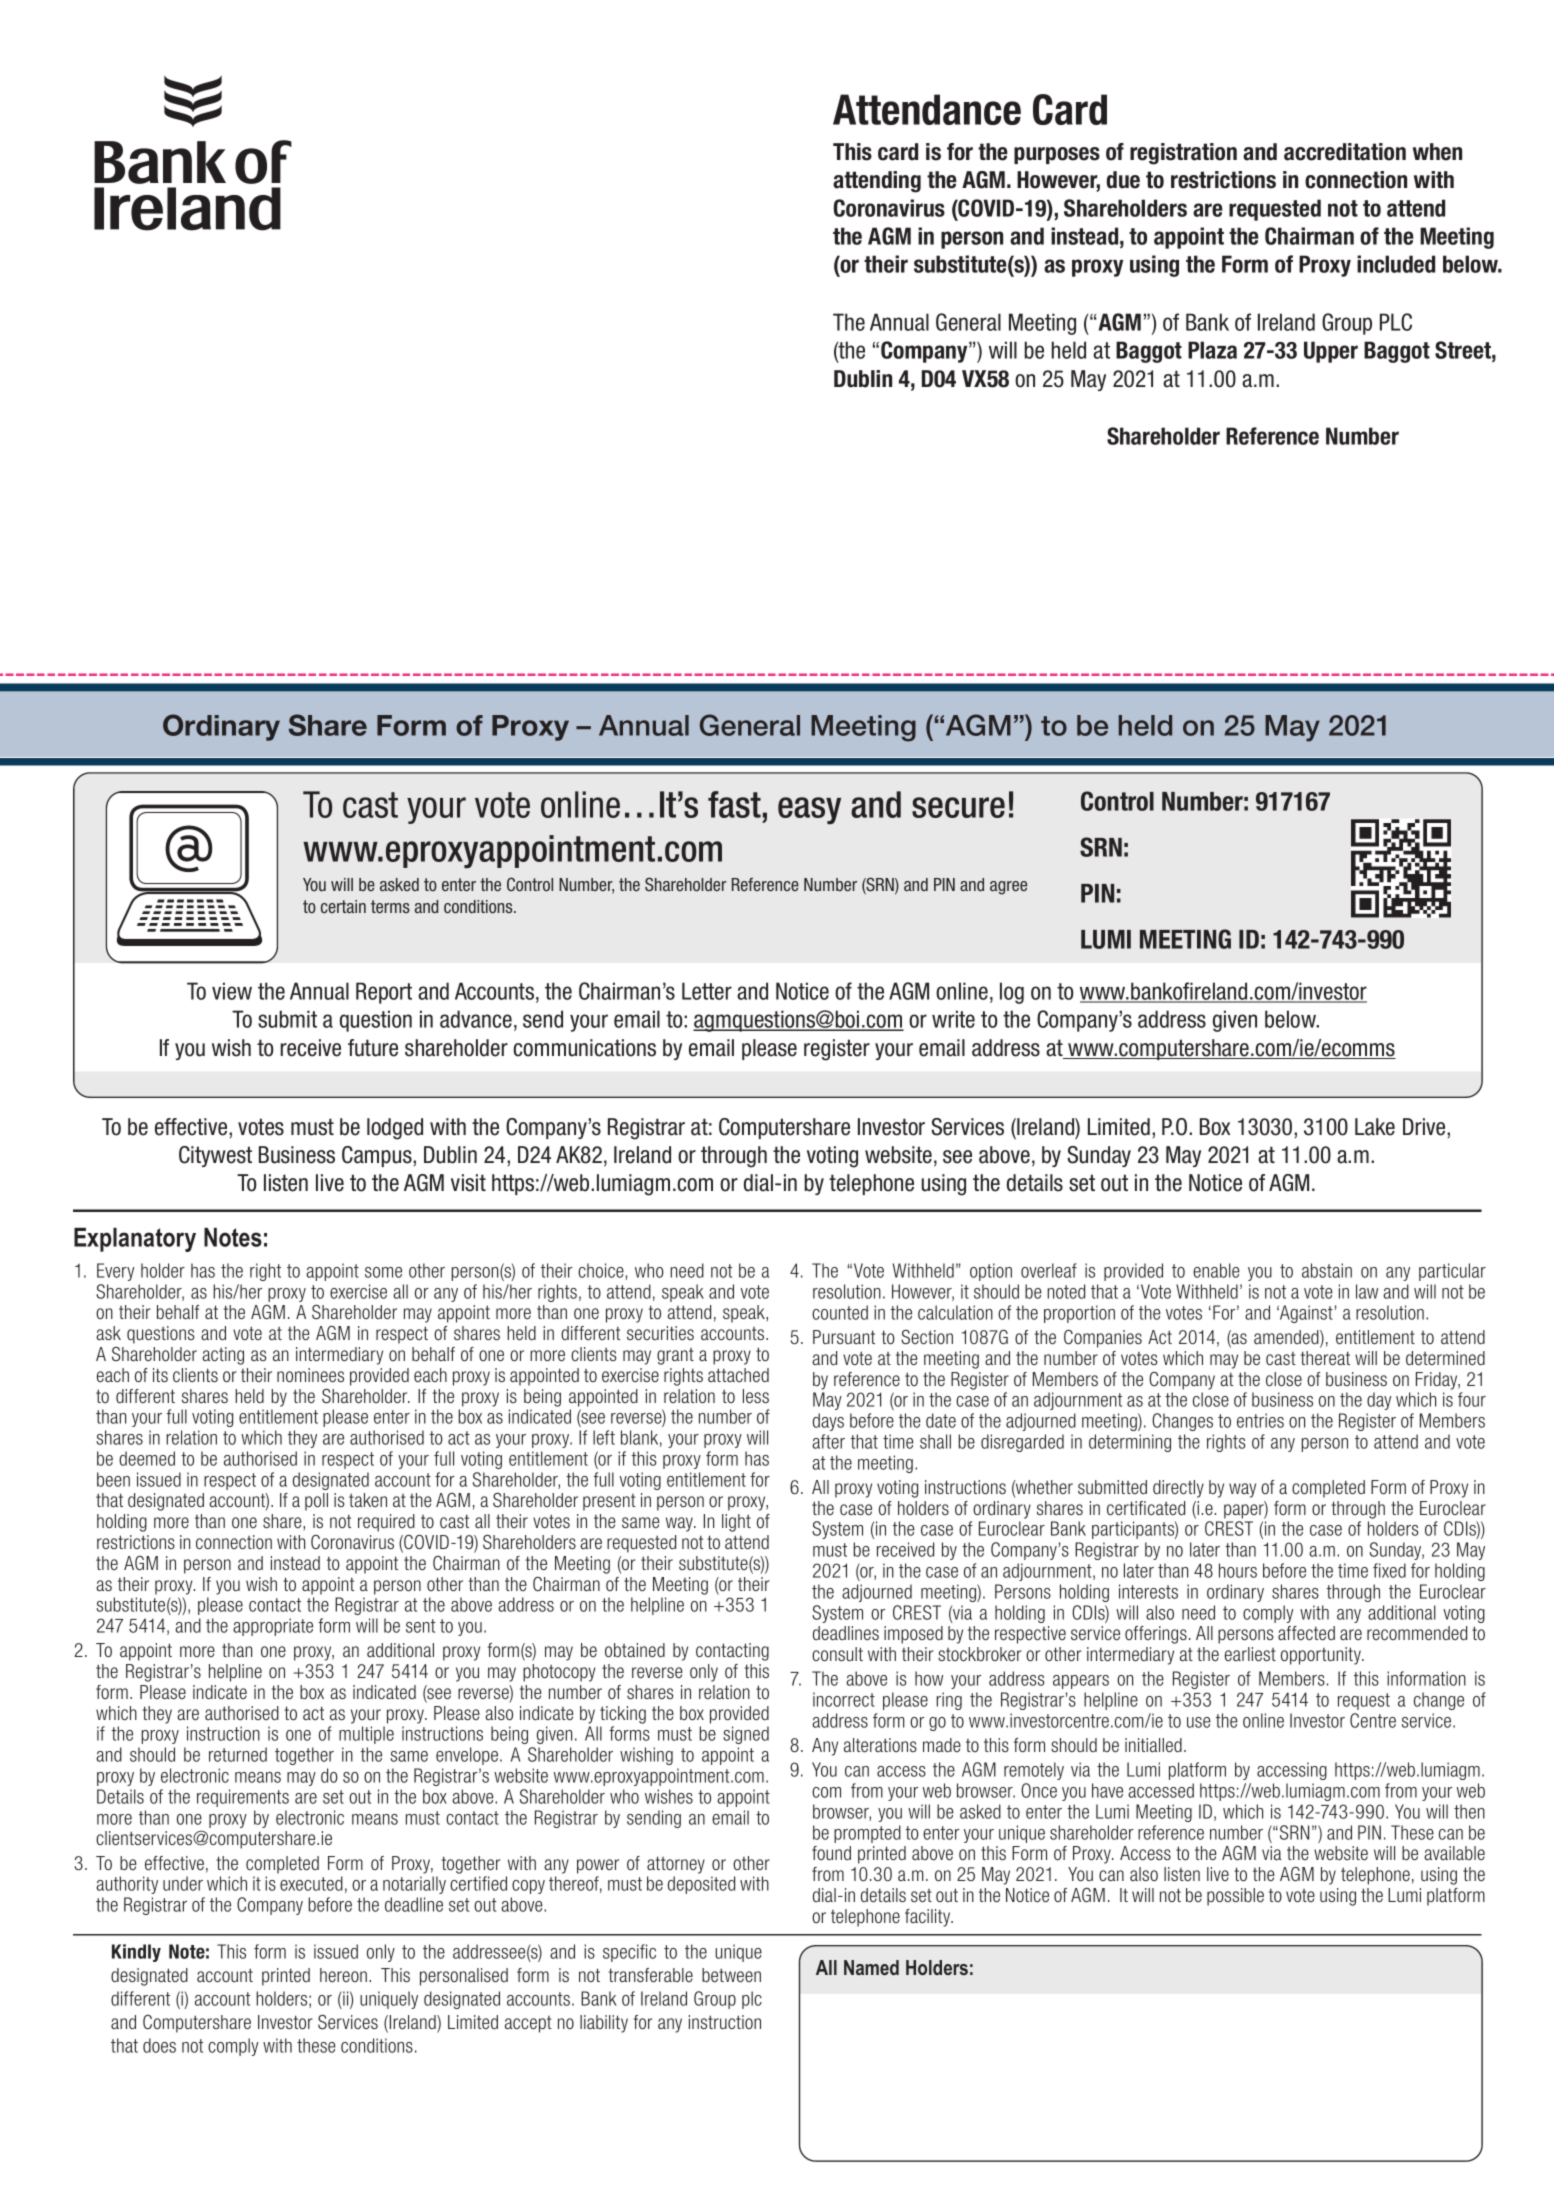 The height and width of the page is (2198, 1554). I want to click on purposes, so click(1057, 155).
